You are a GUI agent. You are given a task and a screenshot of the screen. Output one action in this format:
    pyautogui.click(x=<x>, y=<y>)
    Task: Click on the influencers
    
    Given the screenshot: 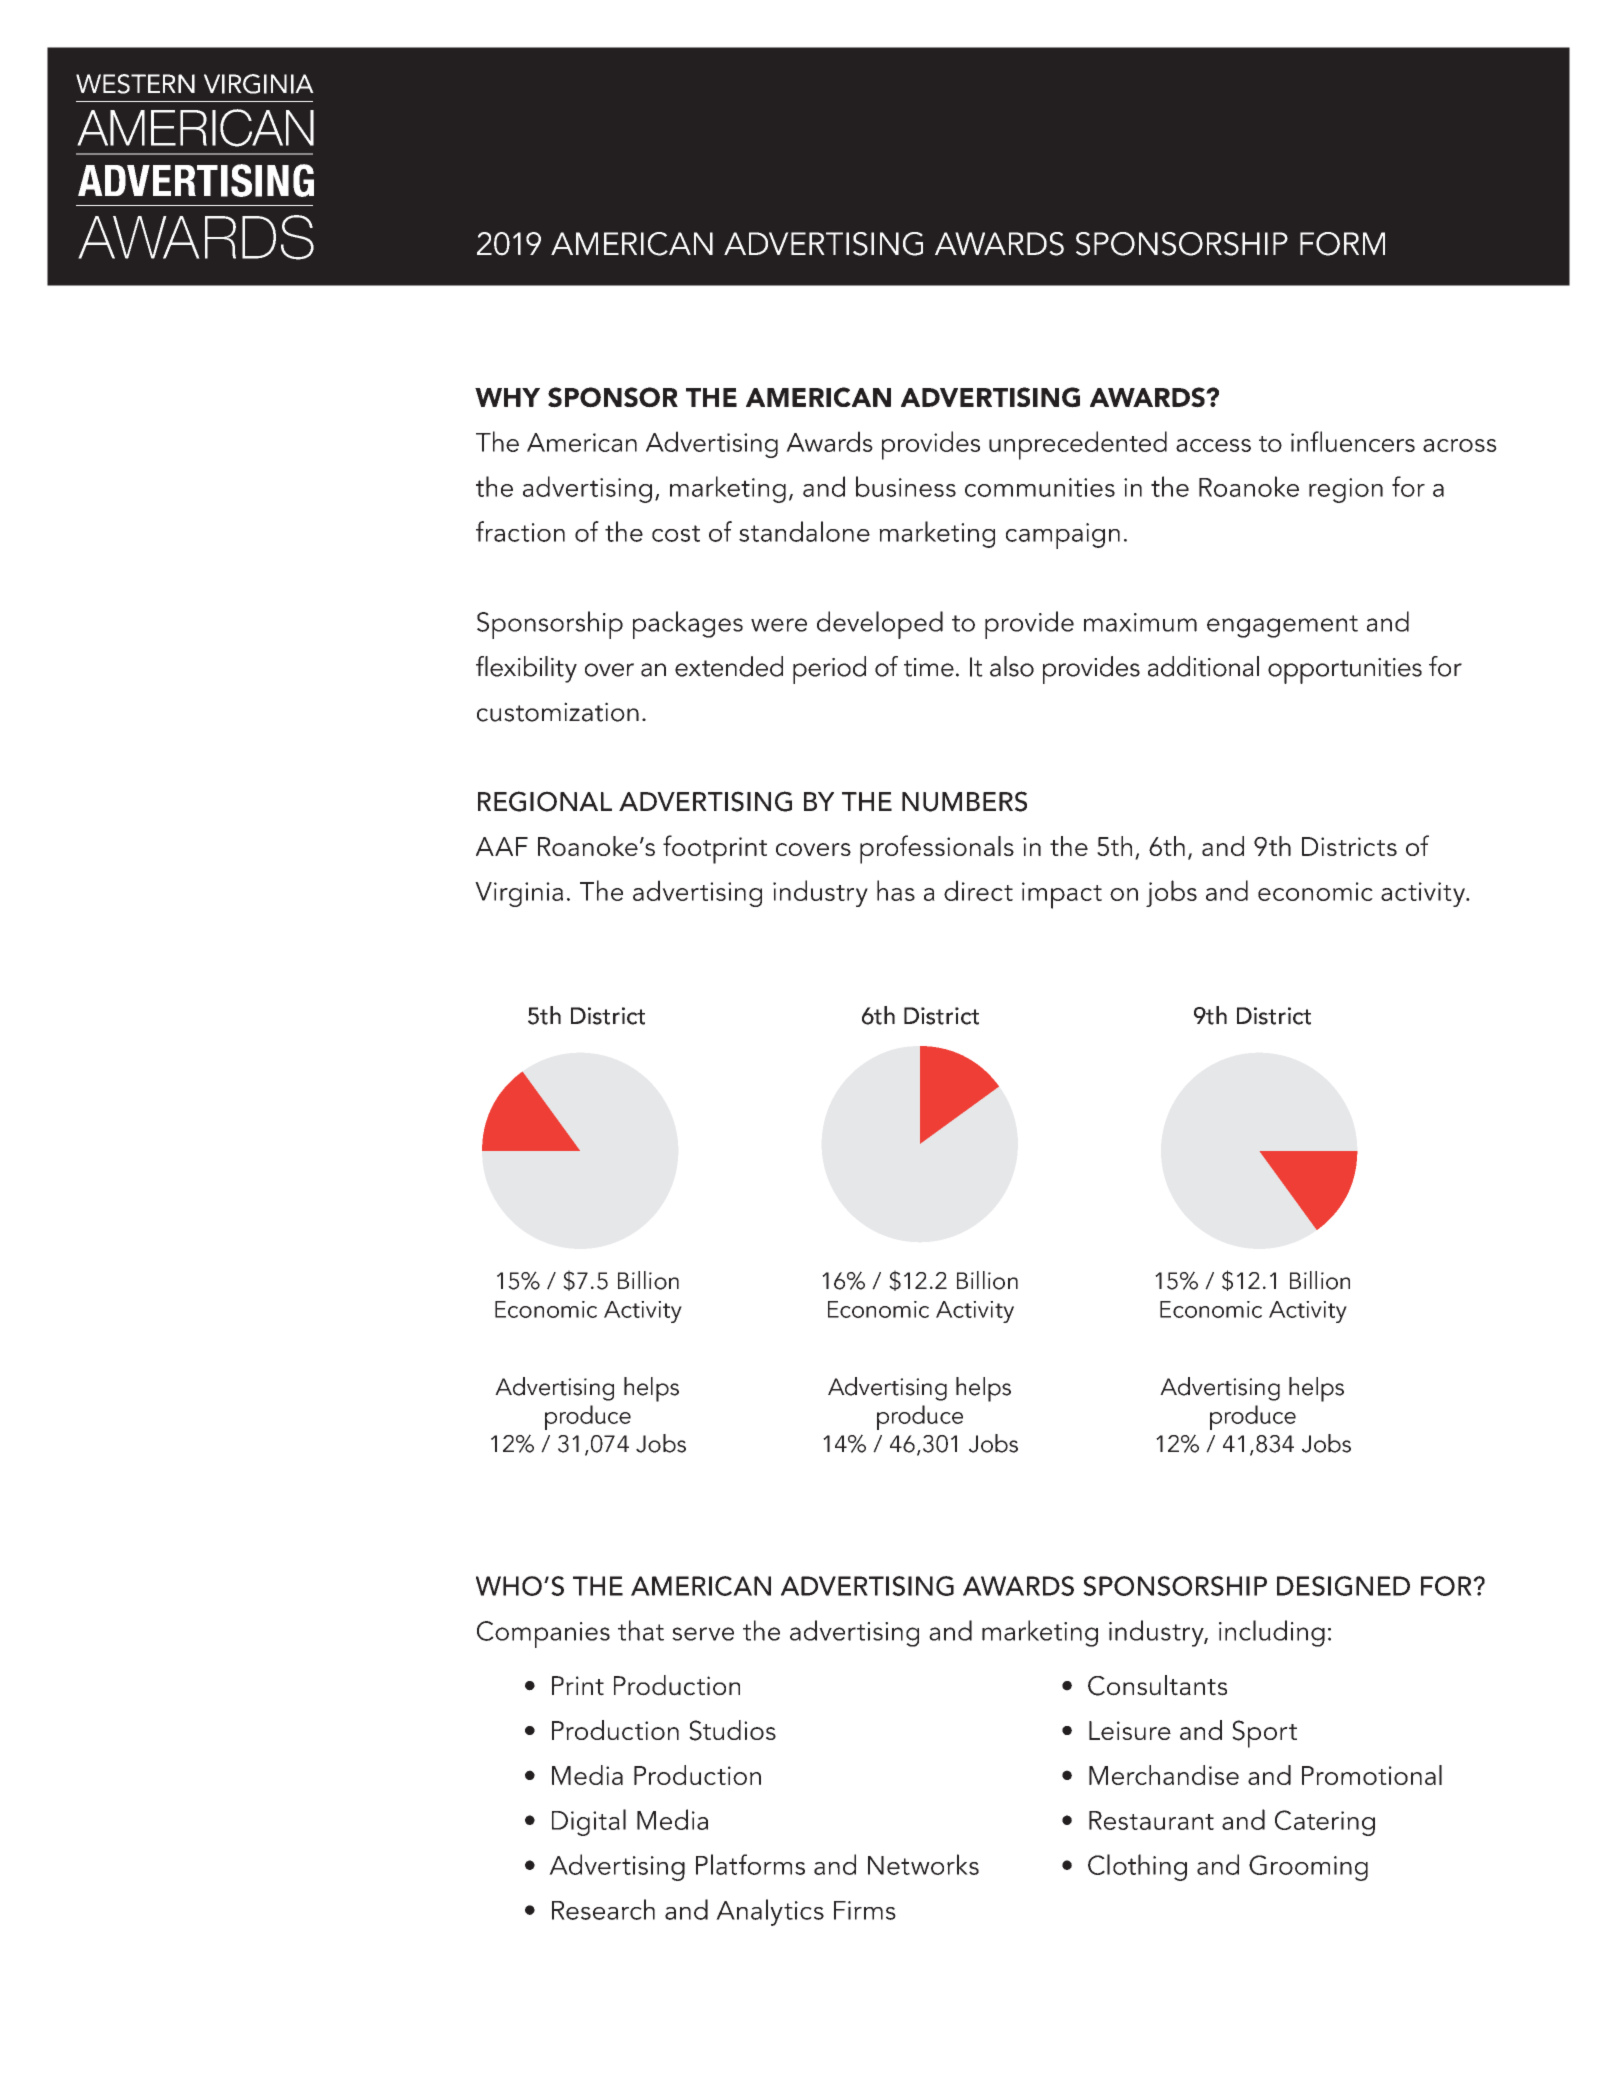 What is the action you would take?
    pyautogui.click(x=1353, y=441)
